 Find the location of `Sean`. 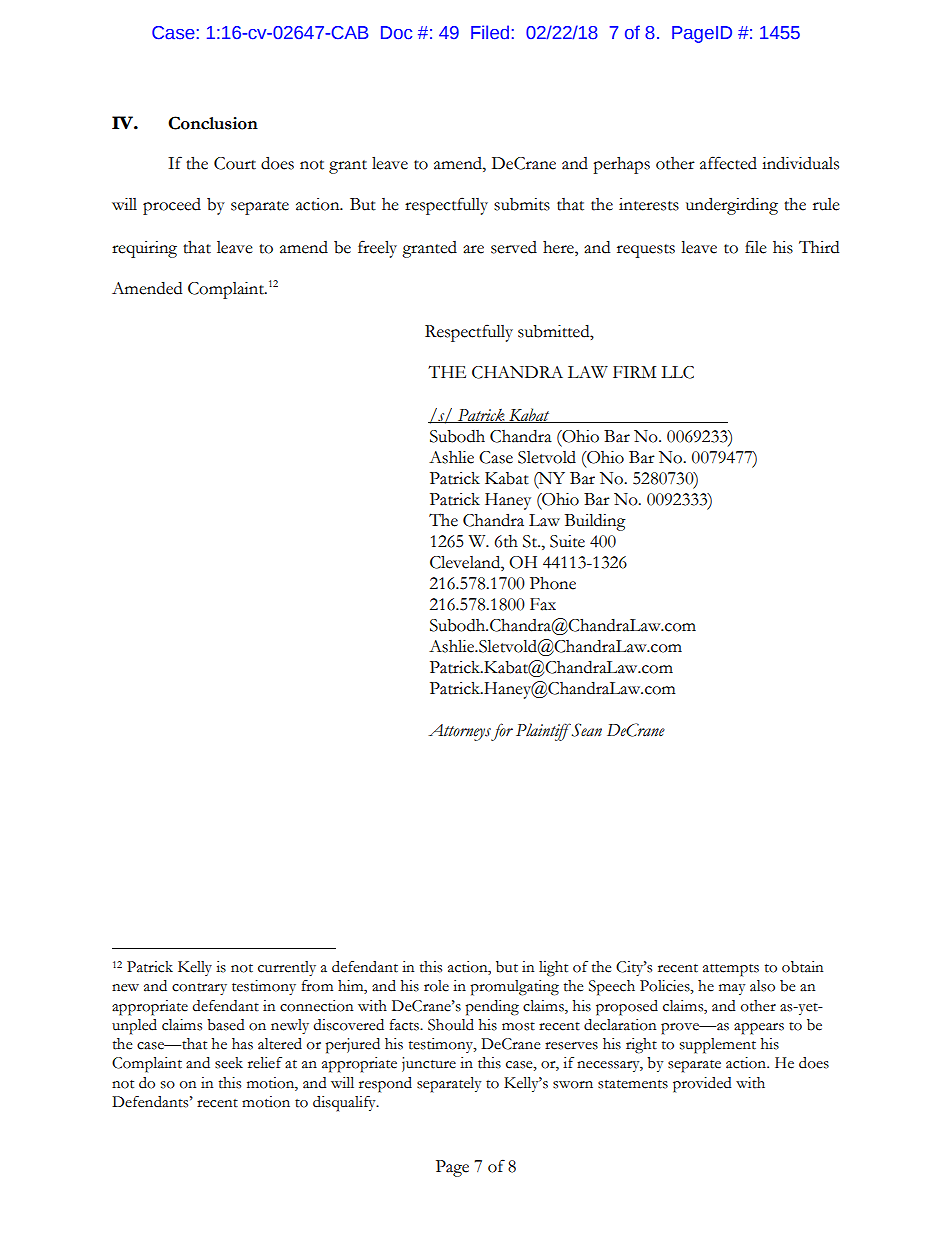

Sean is located at coordinates (587, 730).
